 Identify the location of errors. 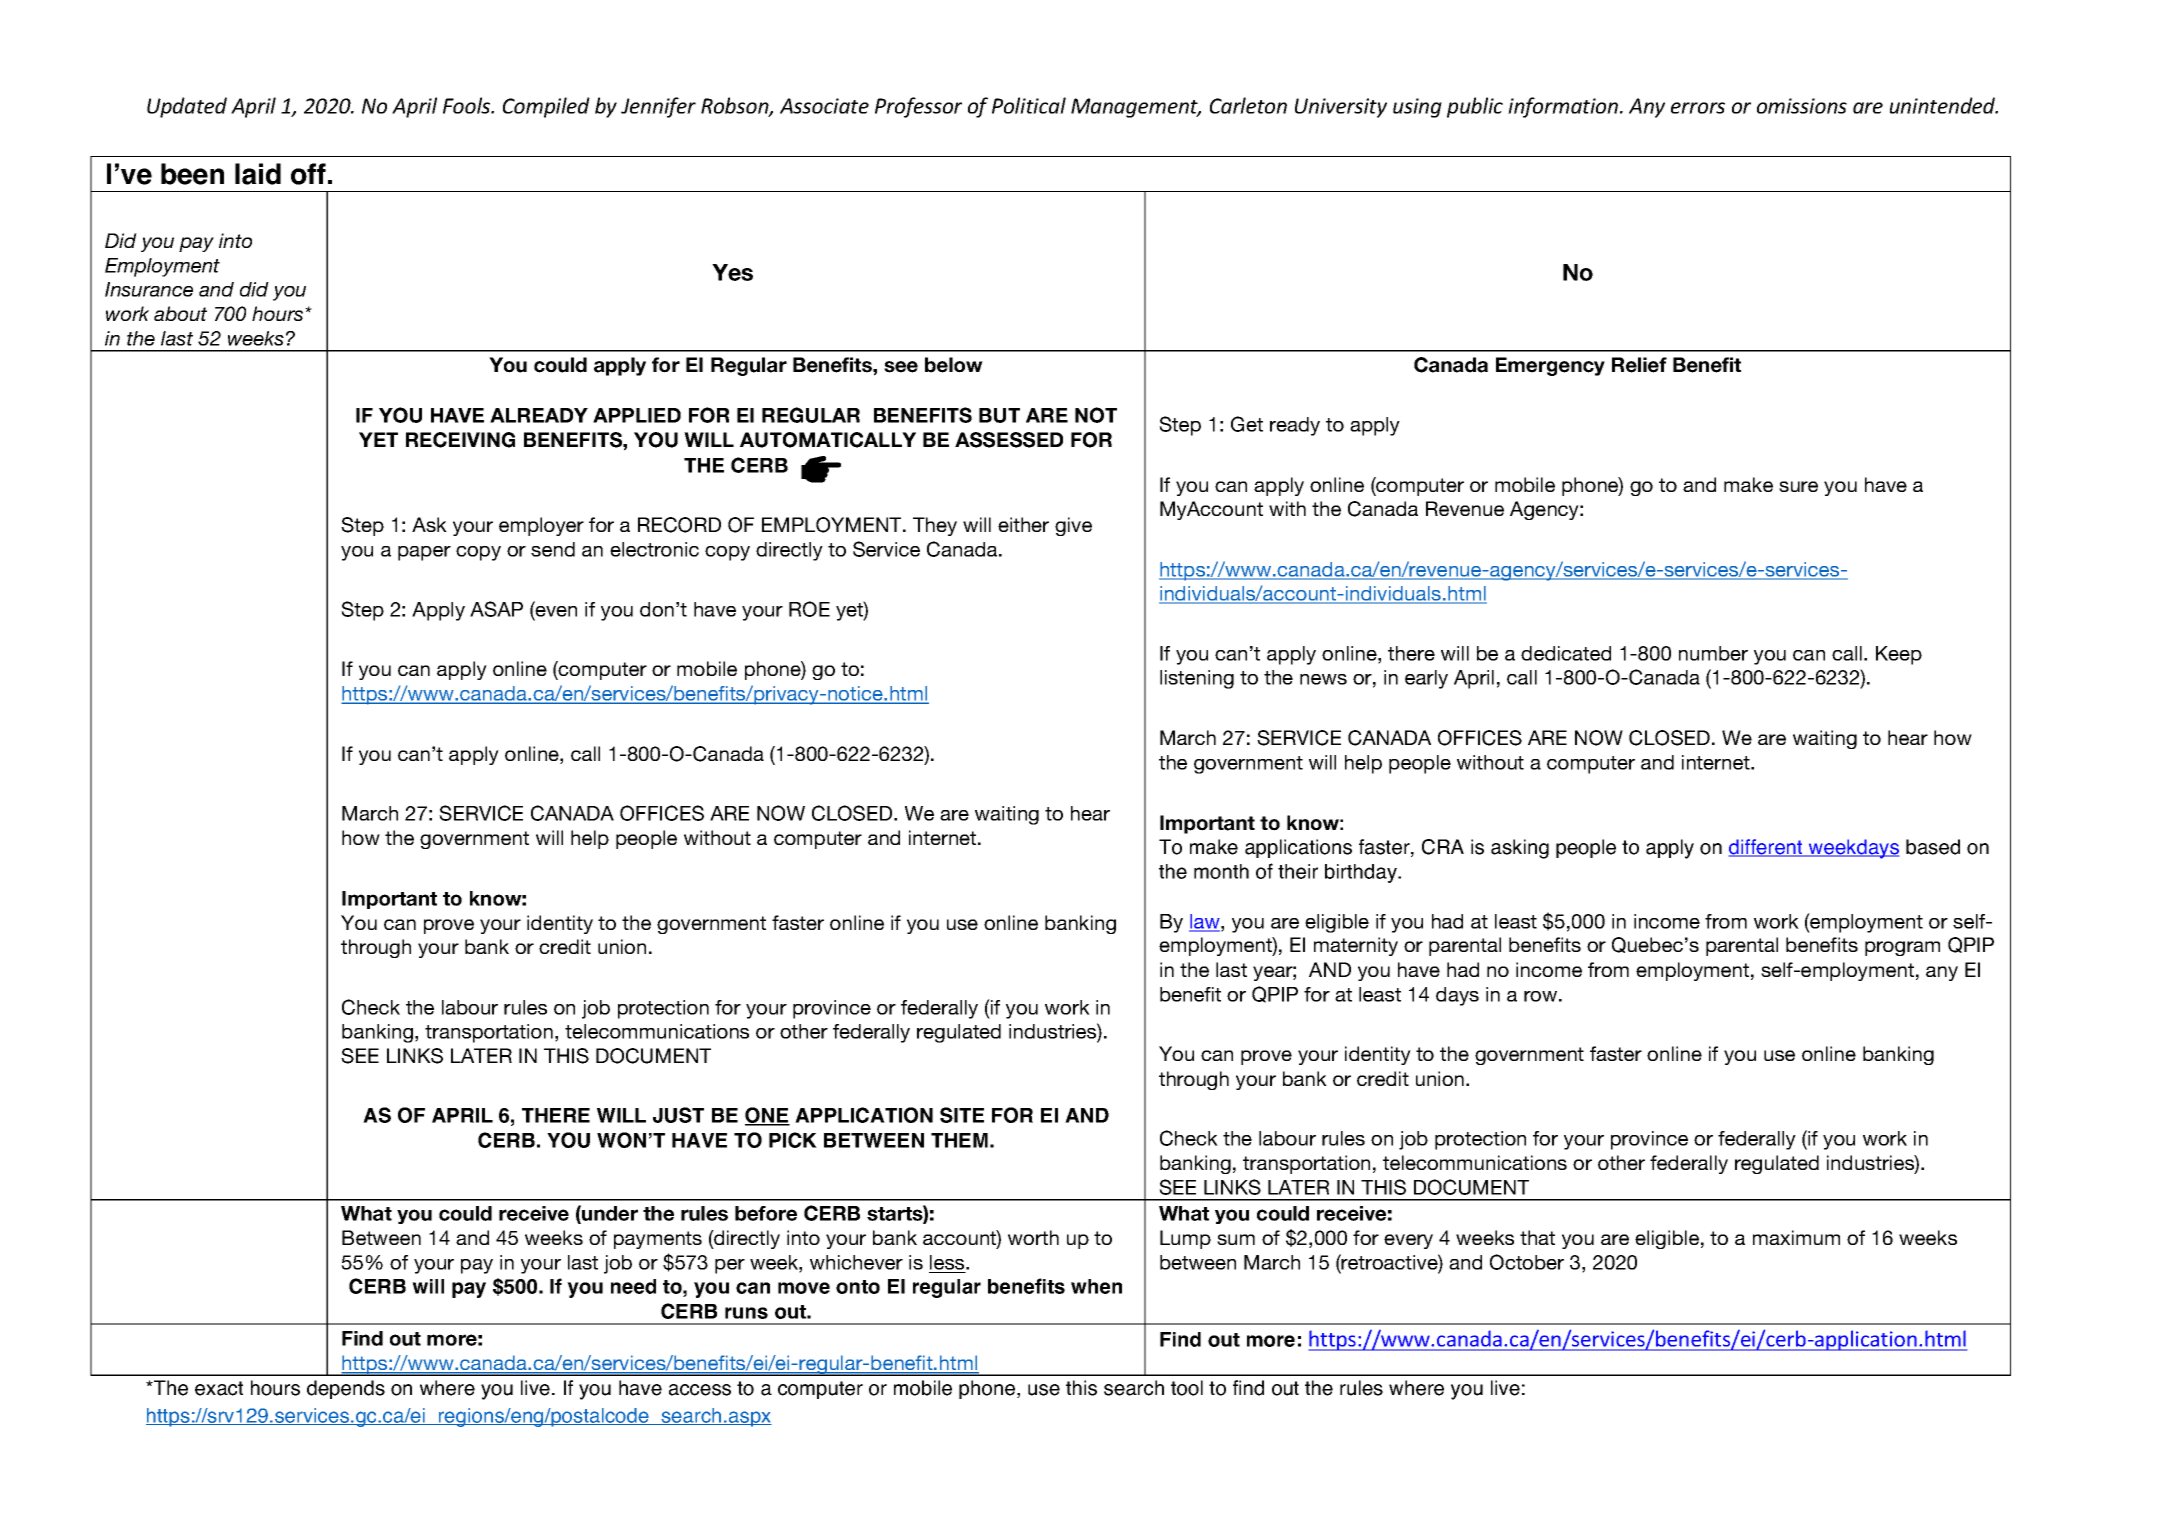
(1698, 108).
